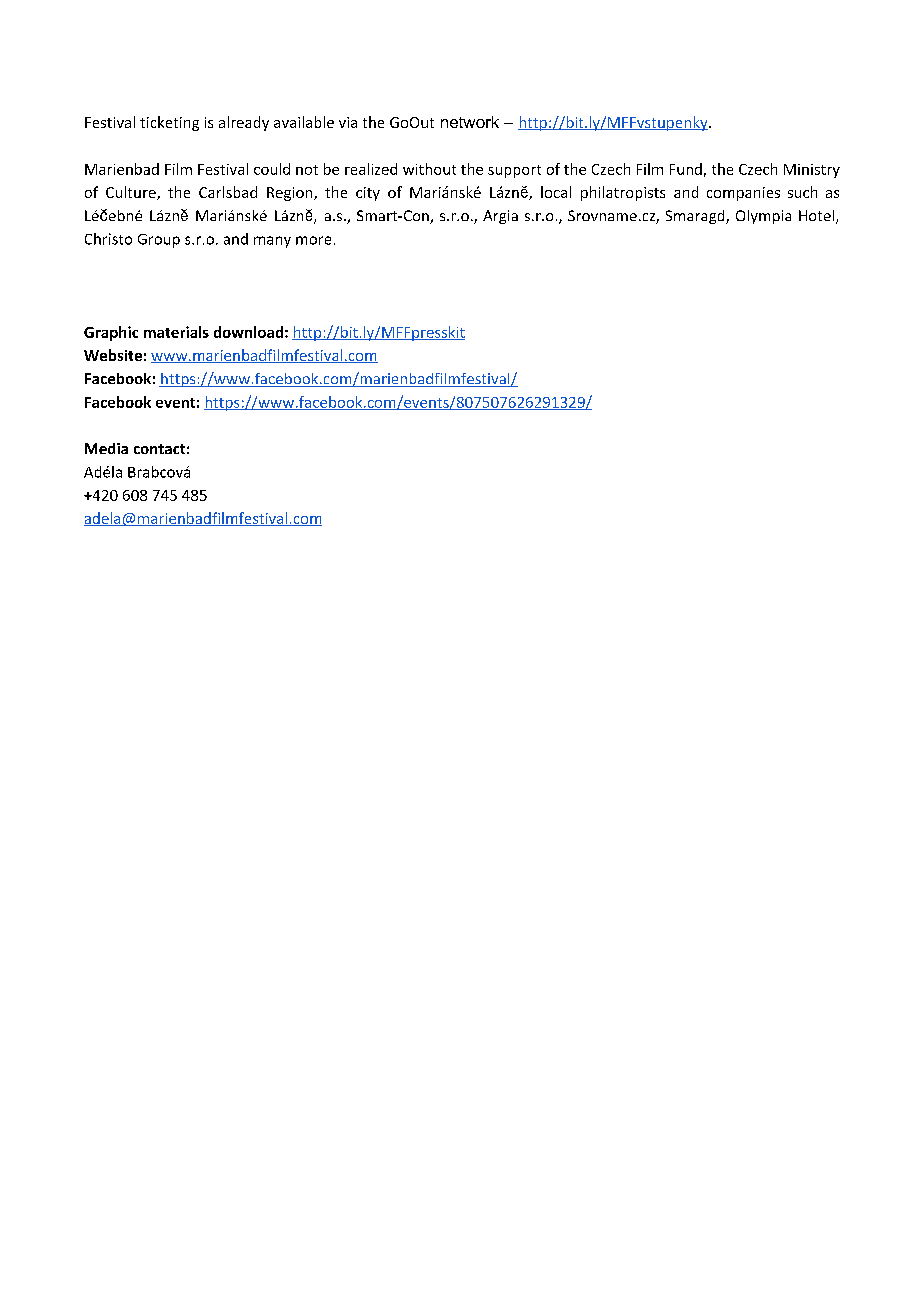 Image resolution: width=924 pixels, height=1308 pixels. Describe the element at coordinates (470, 122) in the image. I see `network` at that location.
